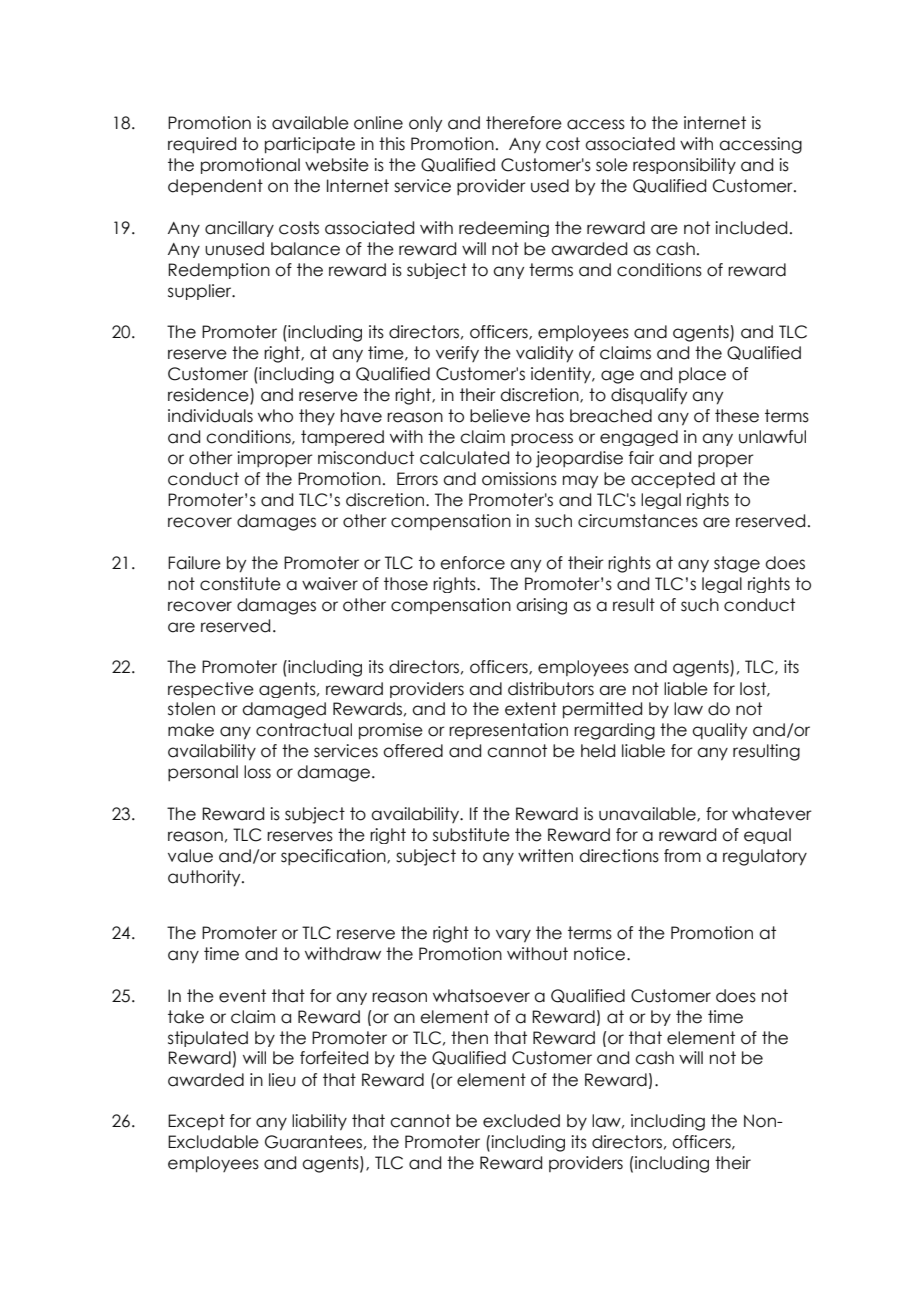  Describe the element at coordinates (684, 166) in the screenshot. I see `responsibility` at that location.
